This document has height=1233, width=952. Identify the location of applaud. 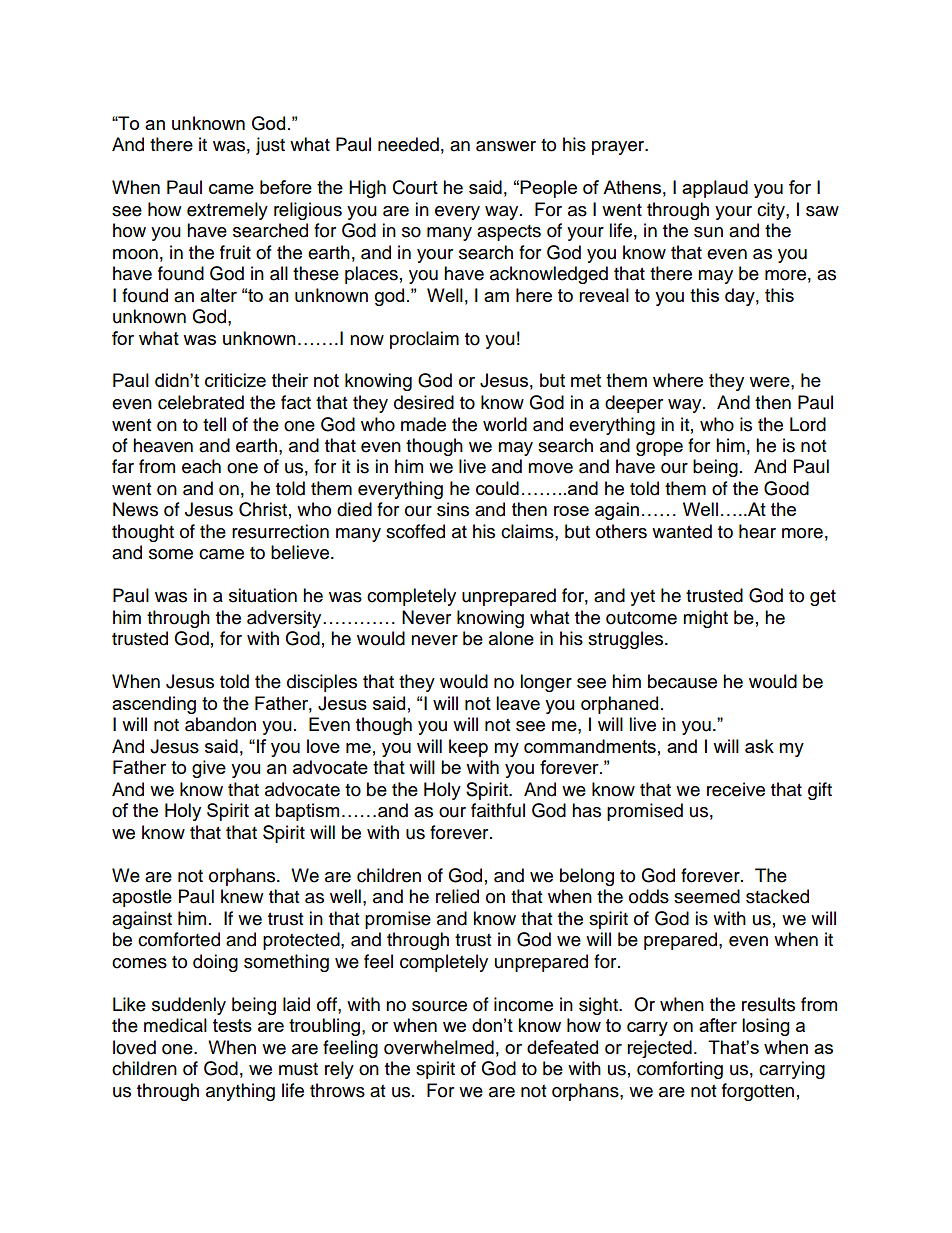
(715, 189).
